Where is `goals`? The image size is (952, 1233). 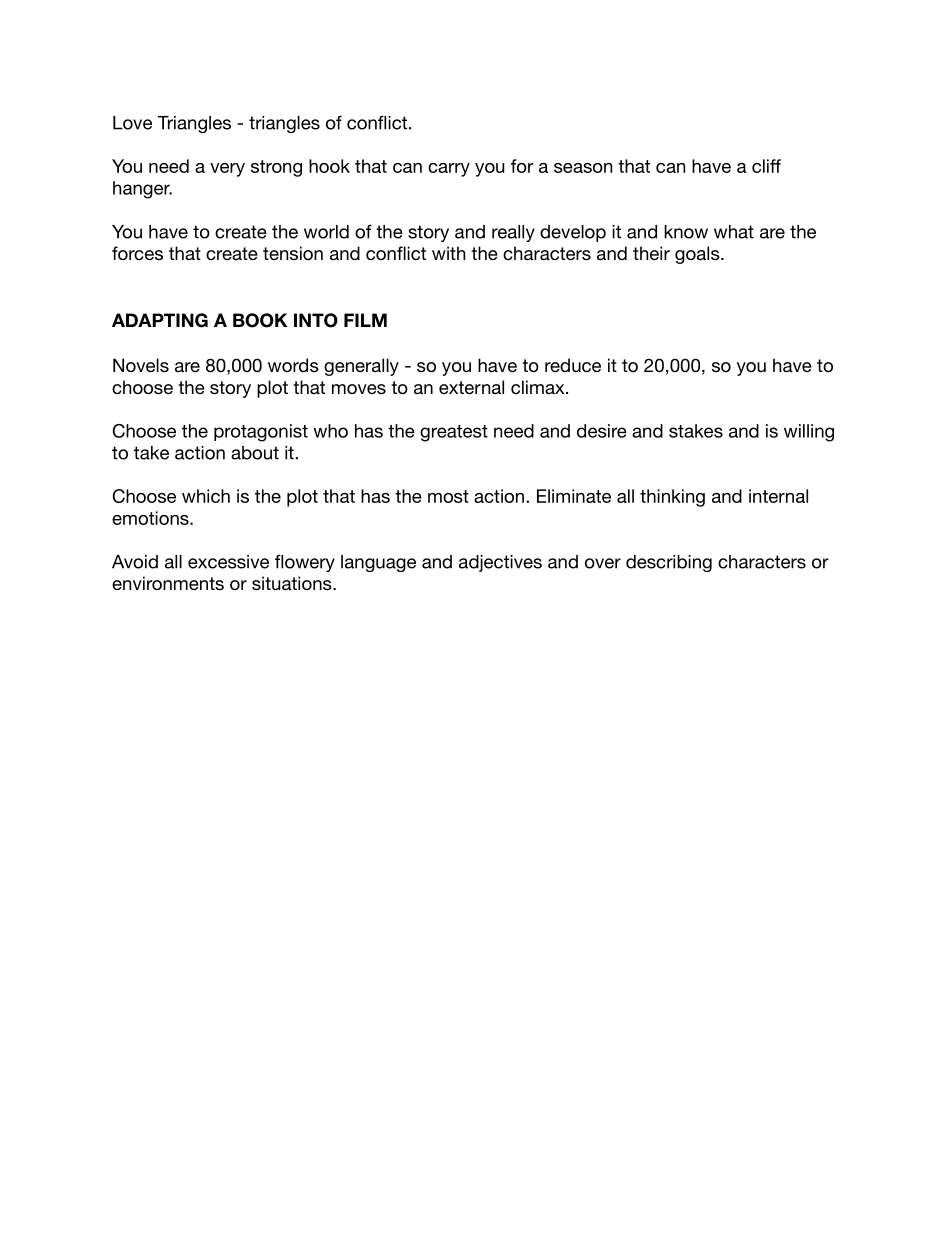
goals is located at coordinates (698, 255).
